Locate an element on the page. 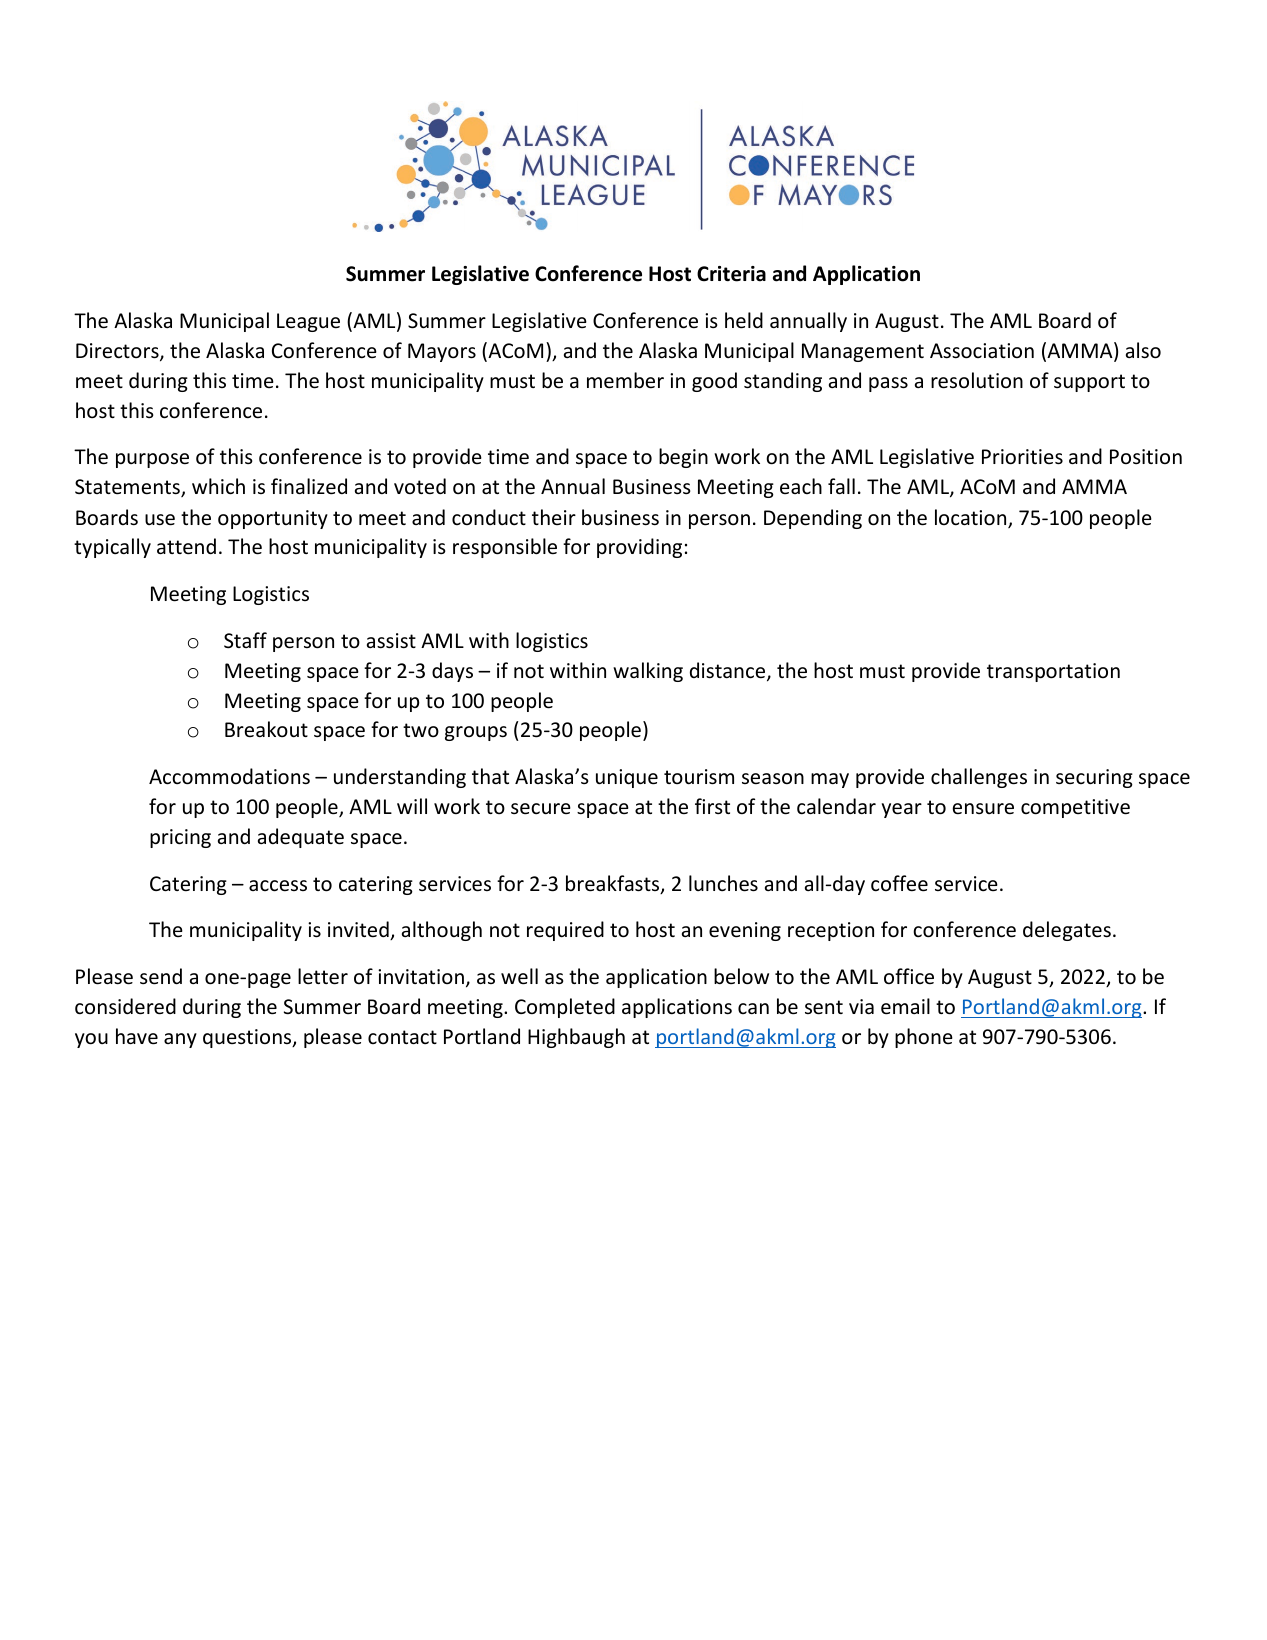  secure is located at coordinates (541, 809).
